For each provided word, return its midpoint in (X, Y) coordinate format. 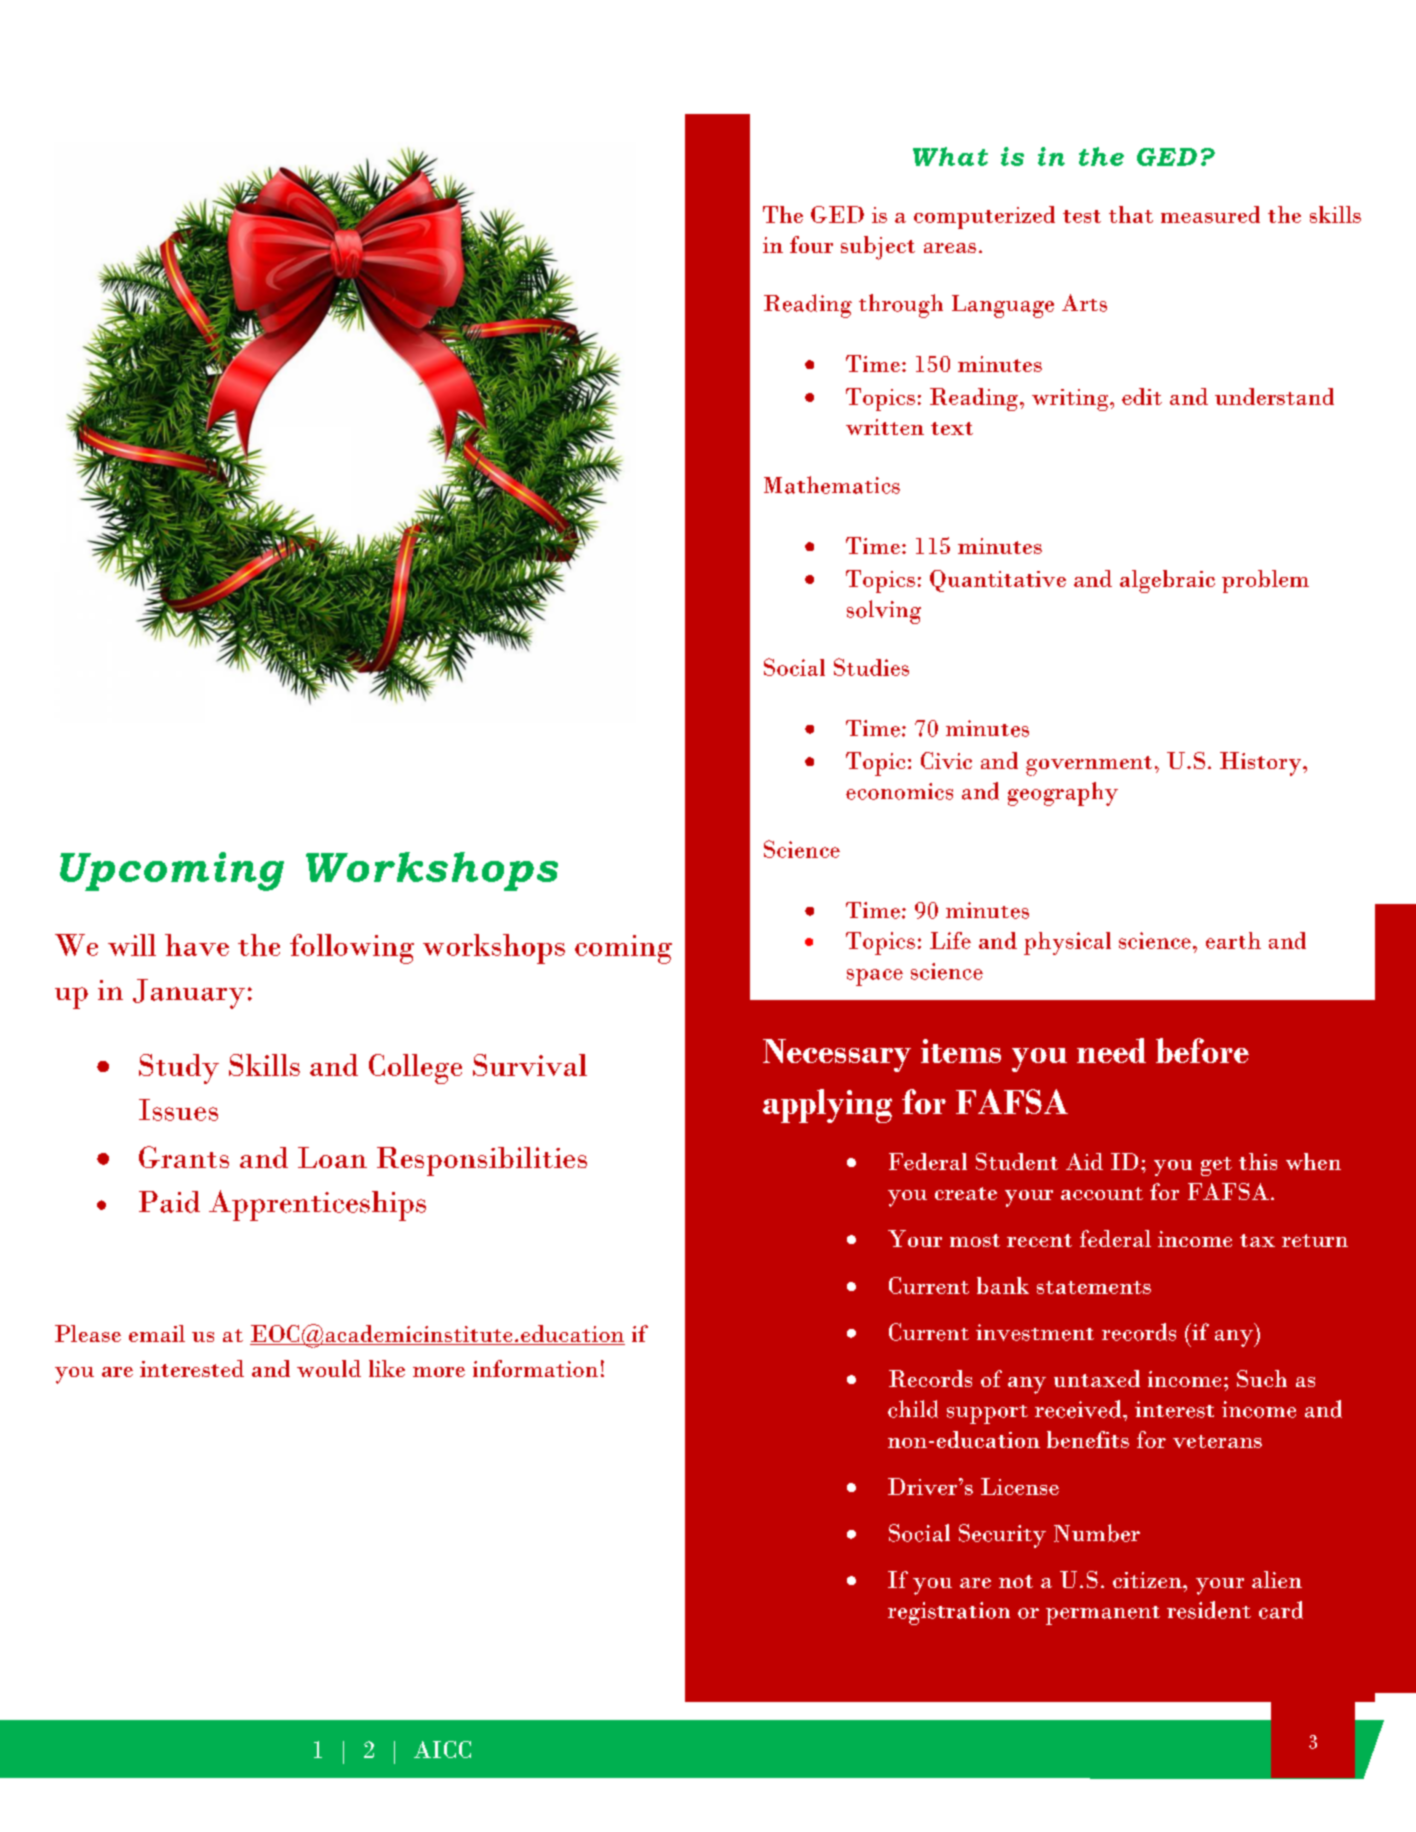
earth (1233, 940)
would (329, 1368)
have (197, 945)
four (811, 244)
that (1131, 214)
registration (949, 1613)
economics (899, 791)
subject (878, 248)
